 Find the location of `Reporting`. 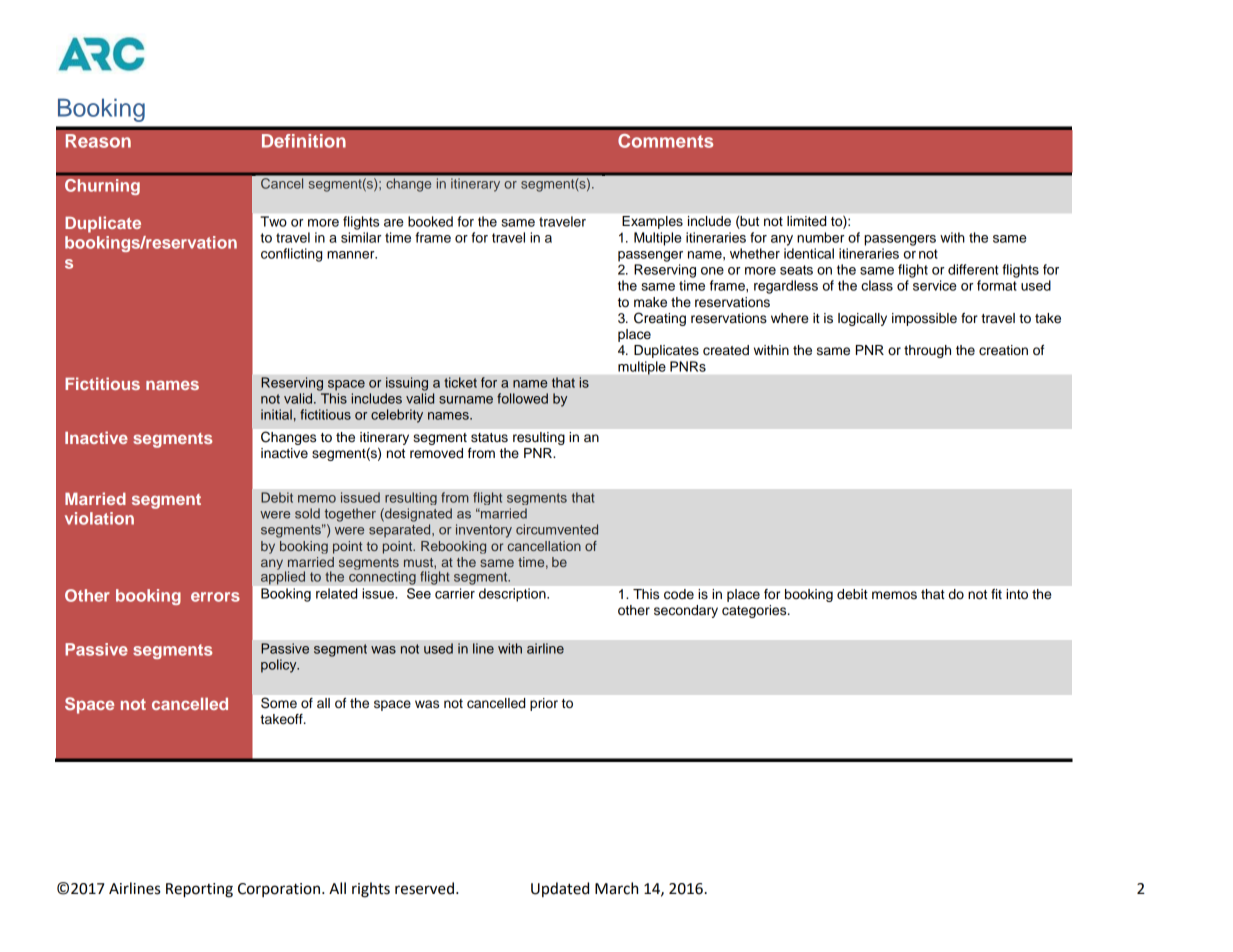

Reporting is located at coordinates (199, 890).
